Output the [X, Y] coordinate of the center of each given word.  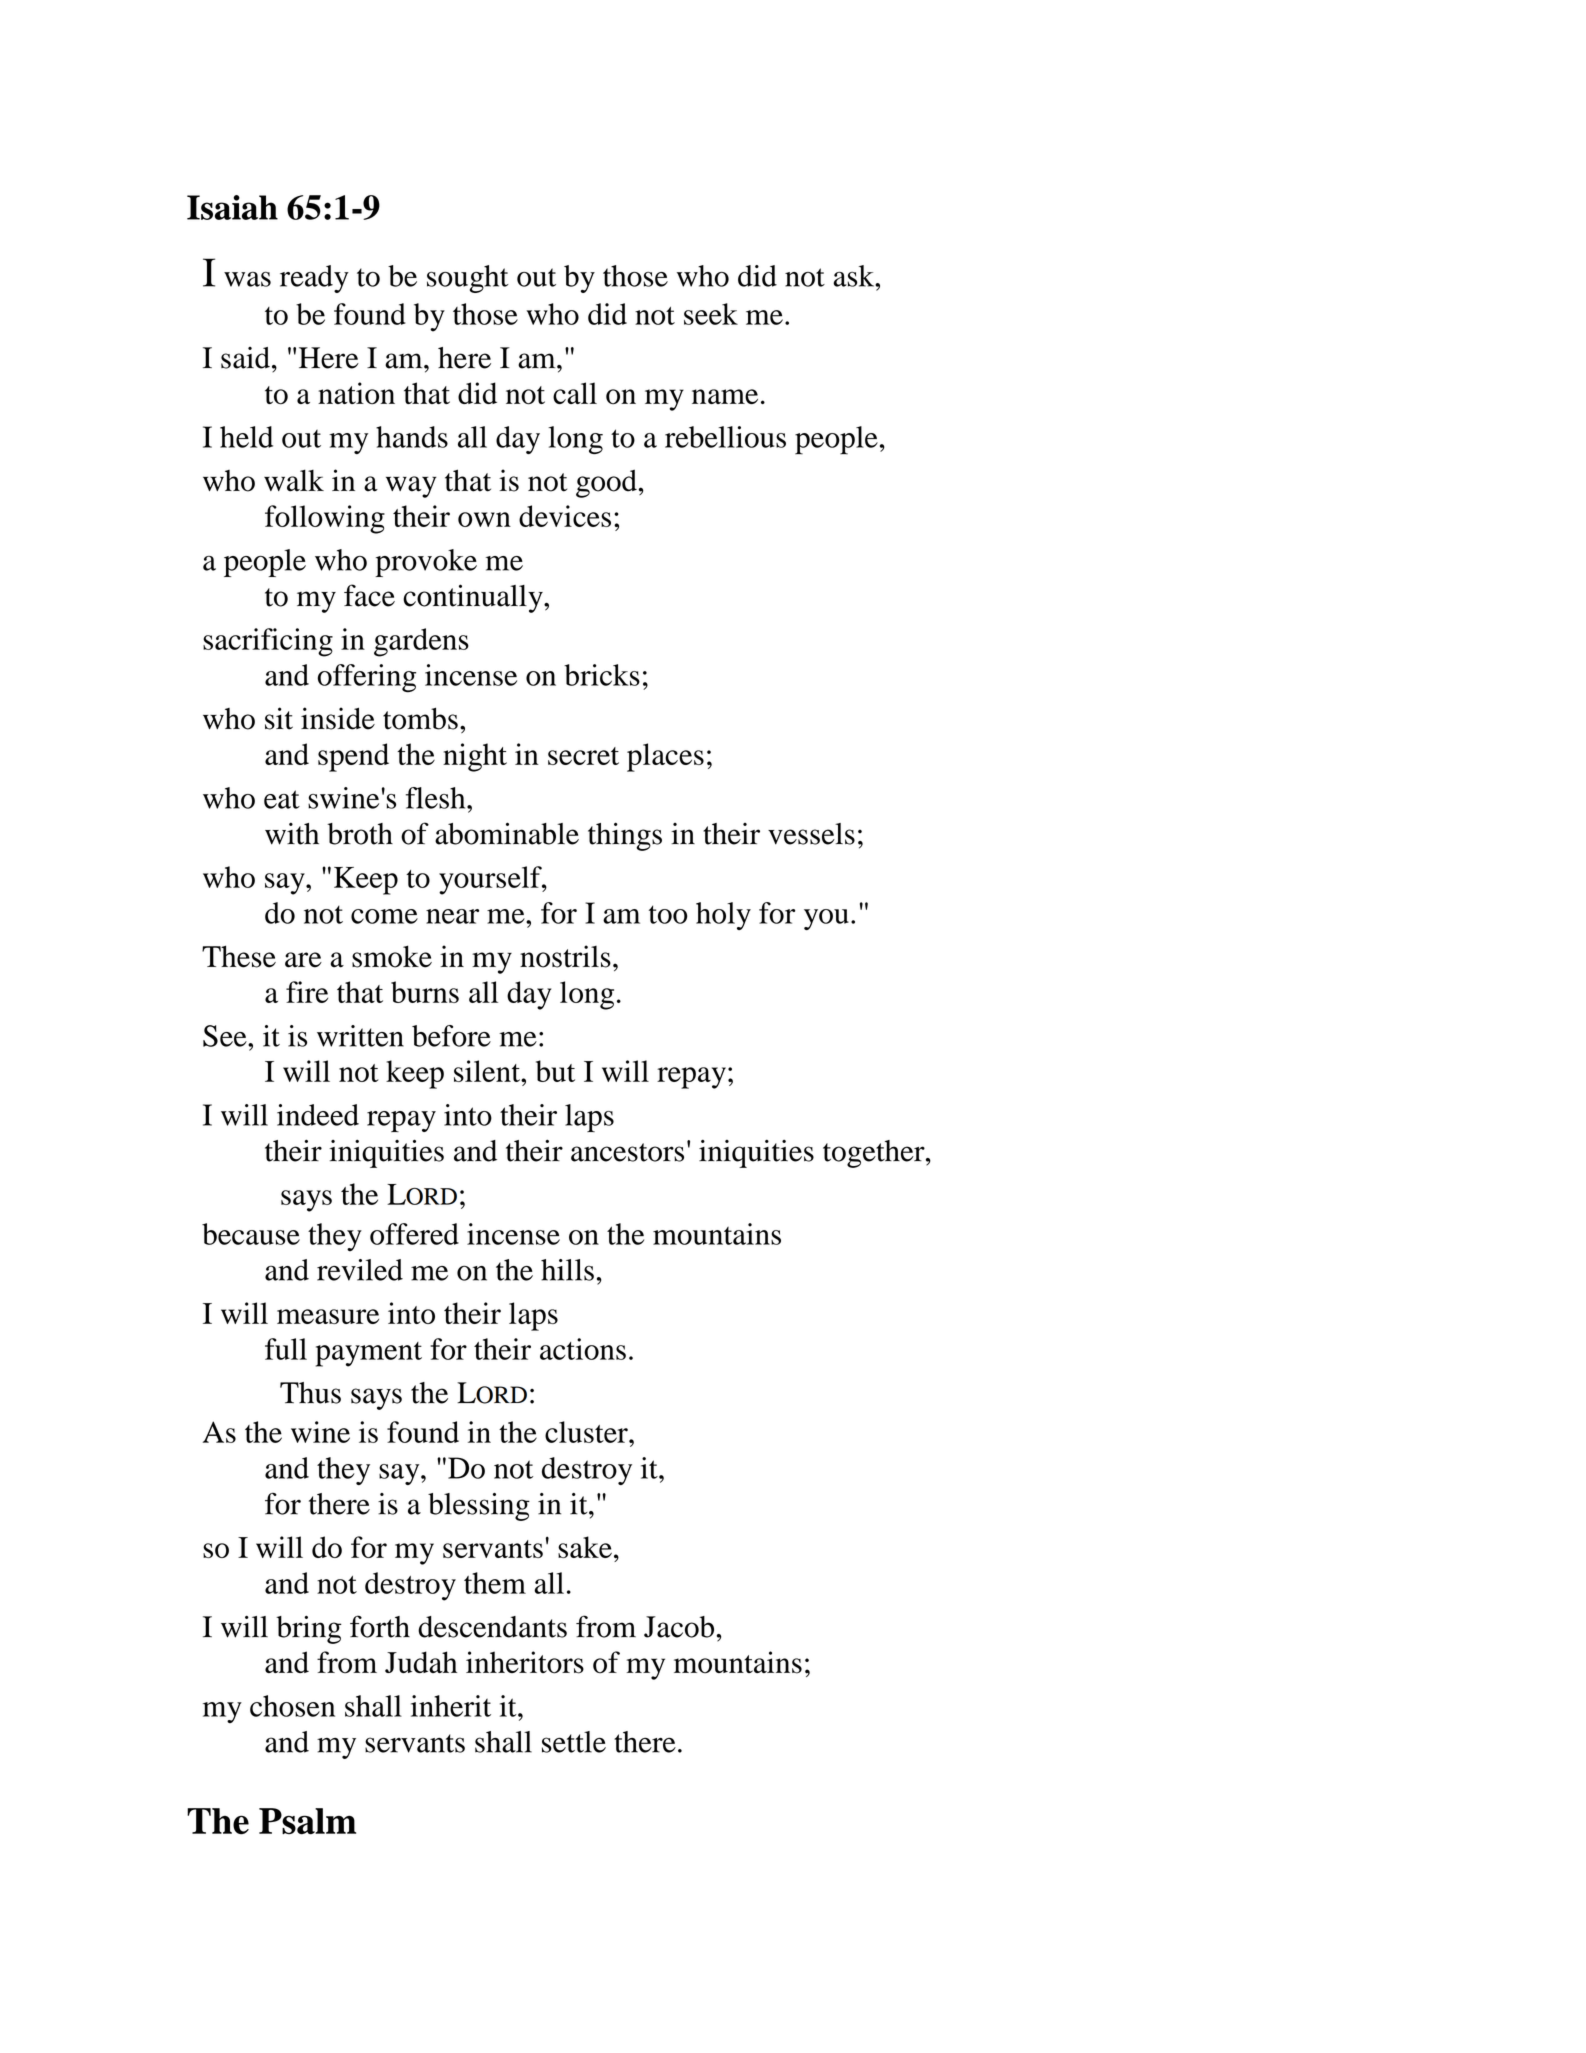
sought [468, 279]
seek [711, 314]
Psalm [307, 1821]
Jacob [680, 1627]
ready [314, 279]
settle [574, 1742]
